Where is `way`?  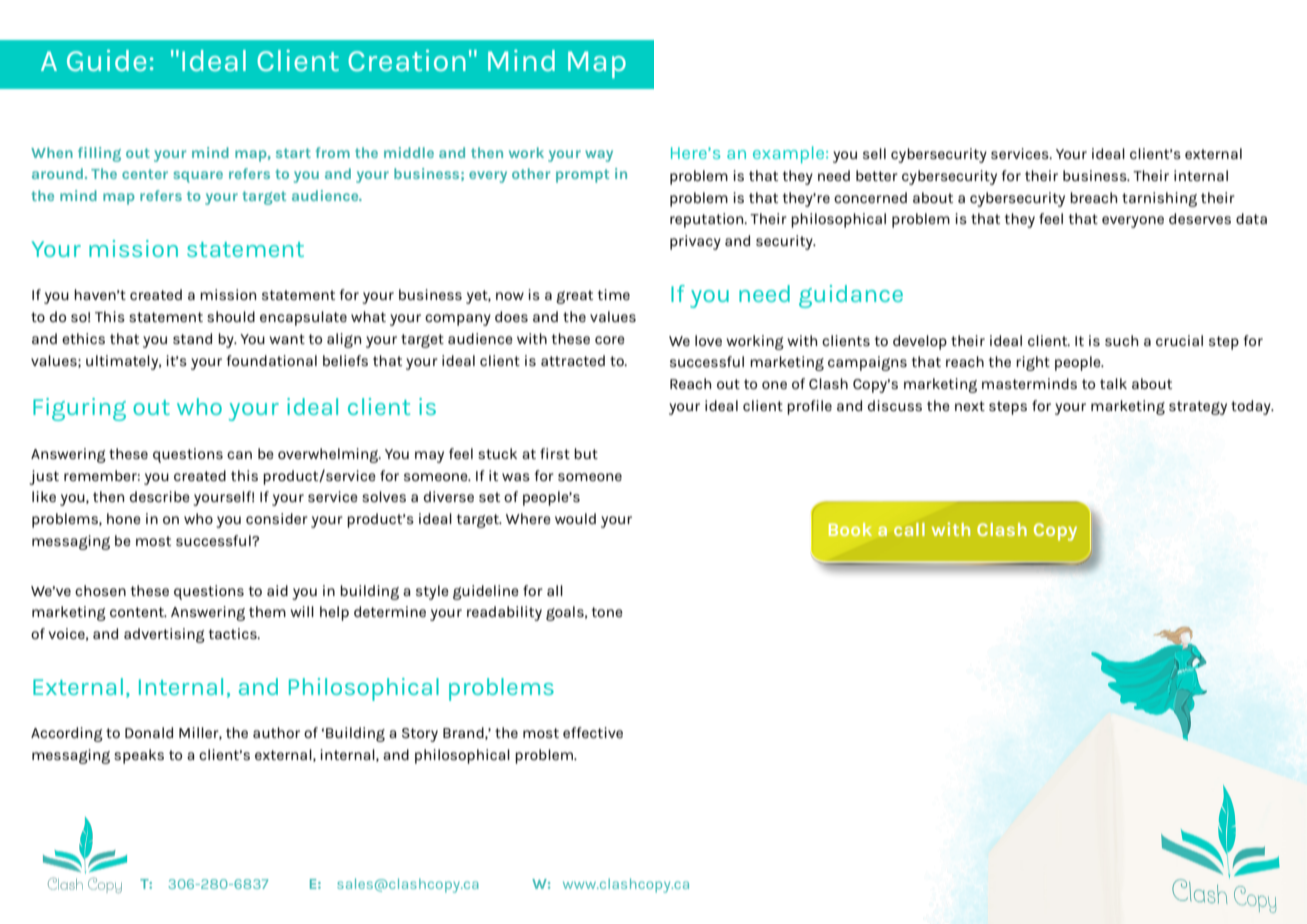
way is located at coordinates (599, 156).
